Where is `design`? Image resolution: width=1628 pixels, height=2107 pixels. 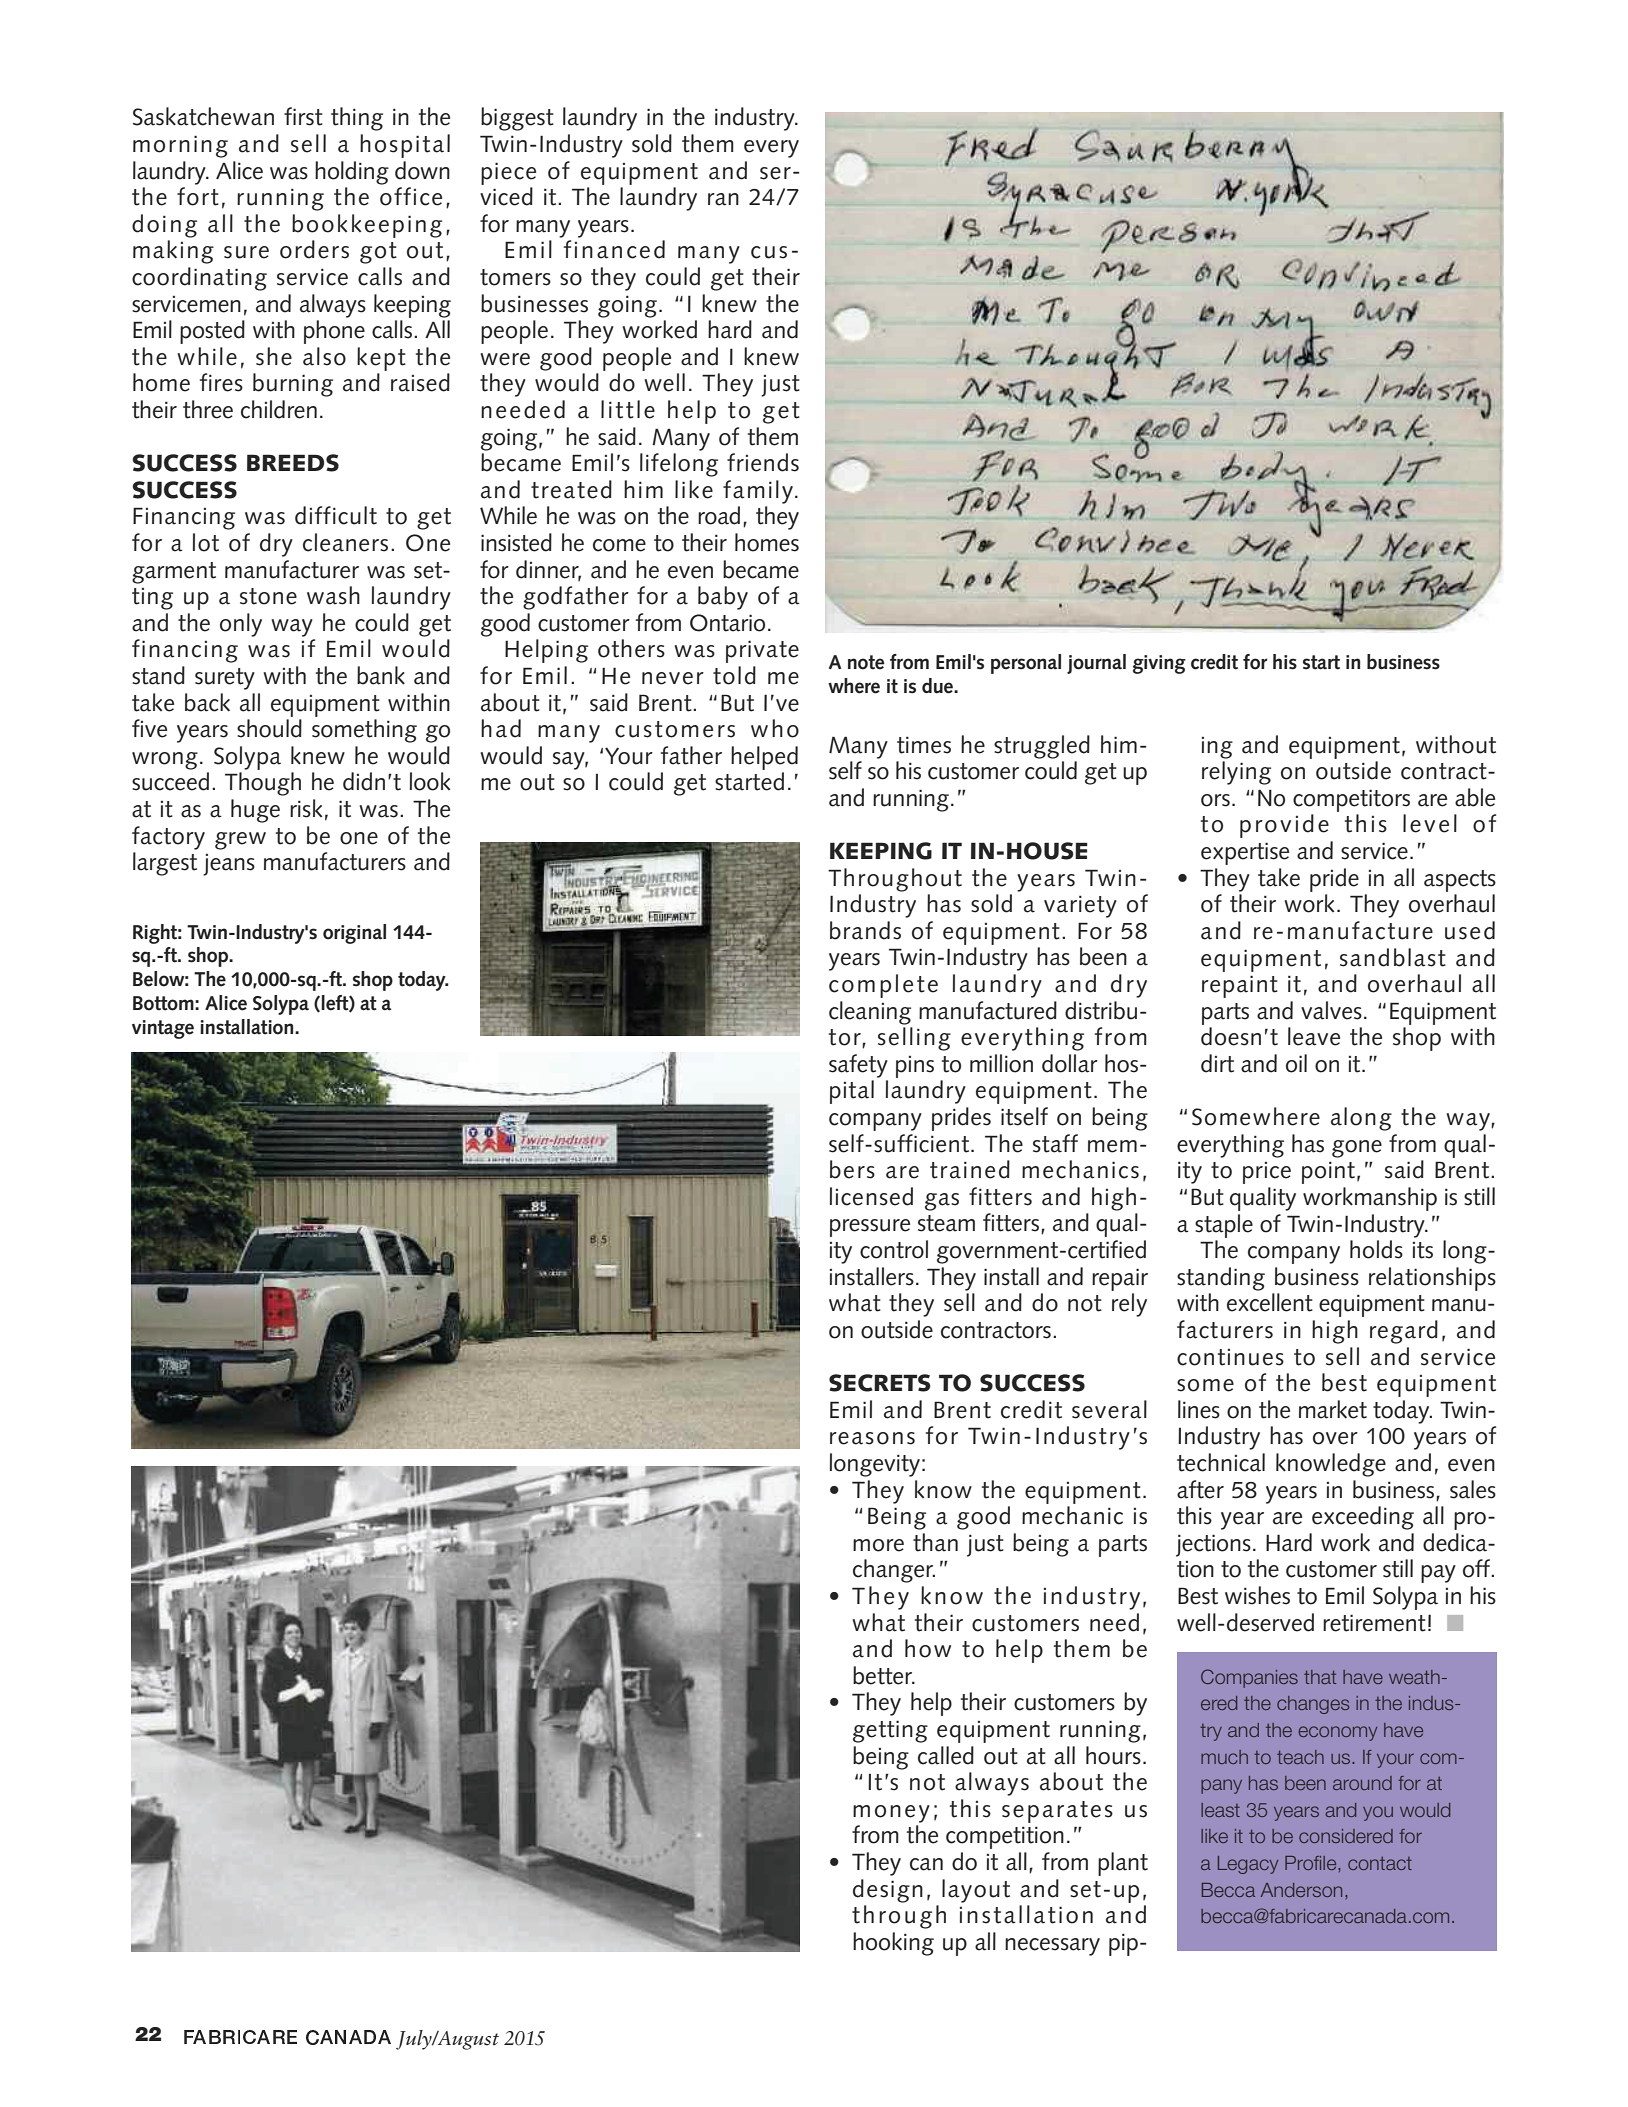 design is located at coordinates (888, 1891).
